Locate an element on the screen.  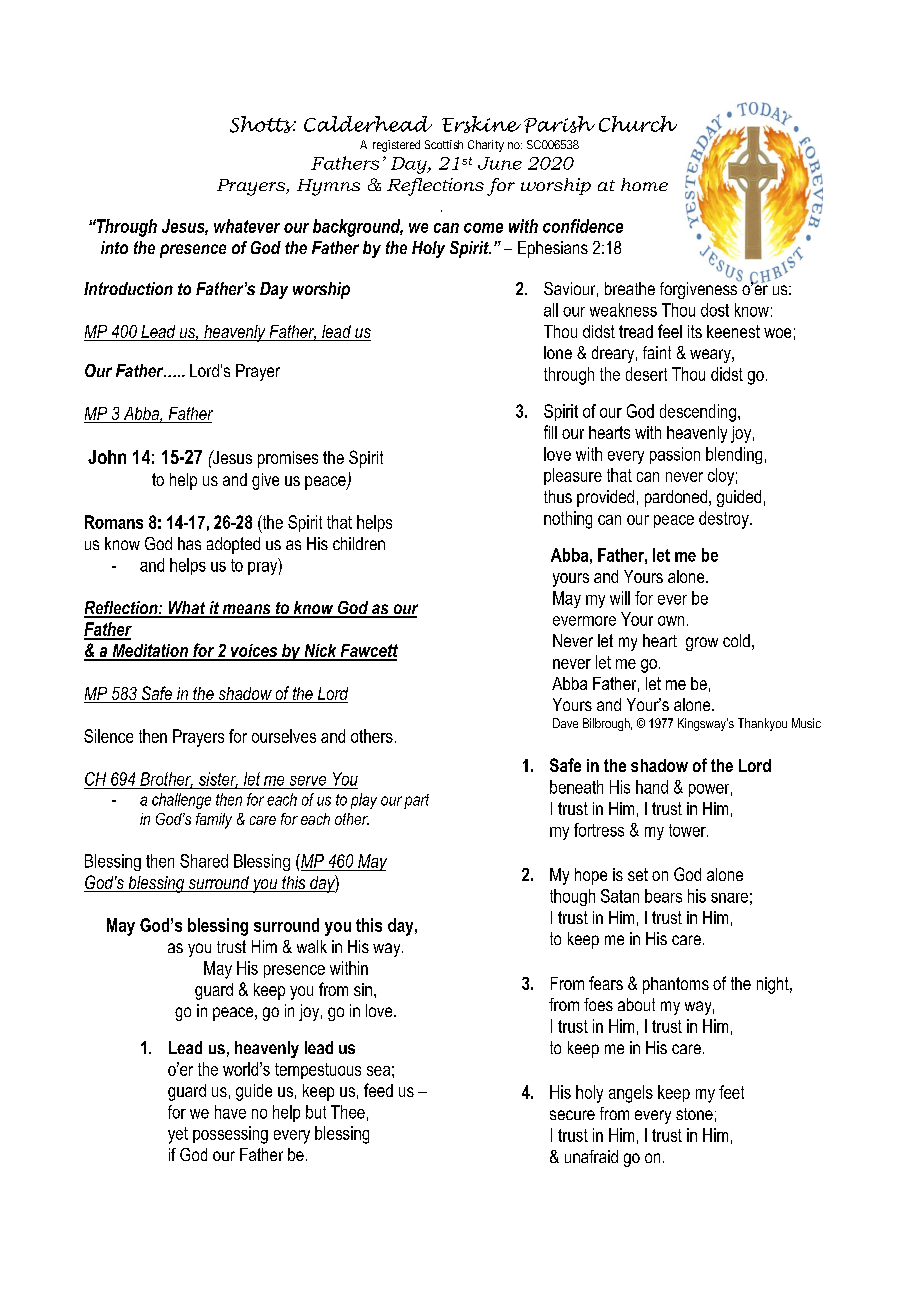
feed is located at coordinates (378, 1090).
